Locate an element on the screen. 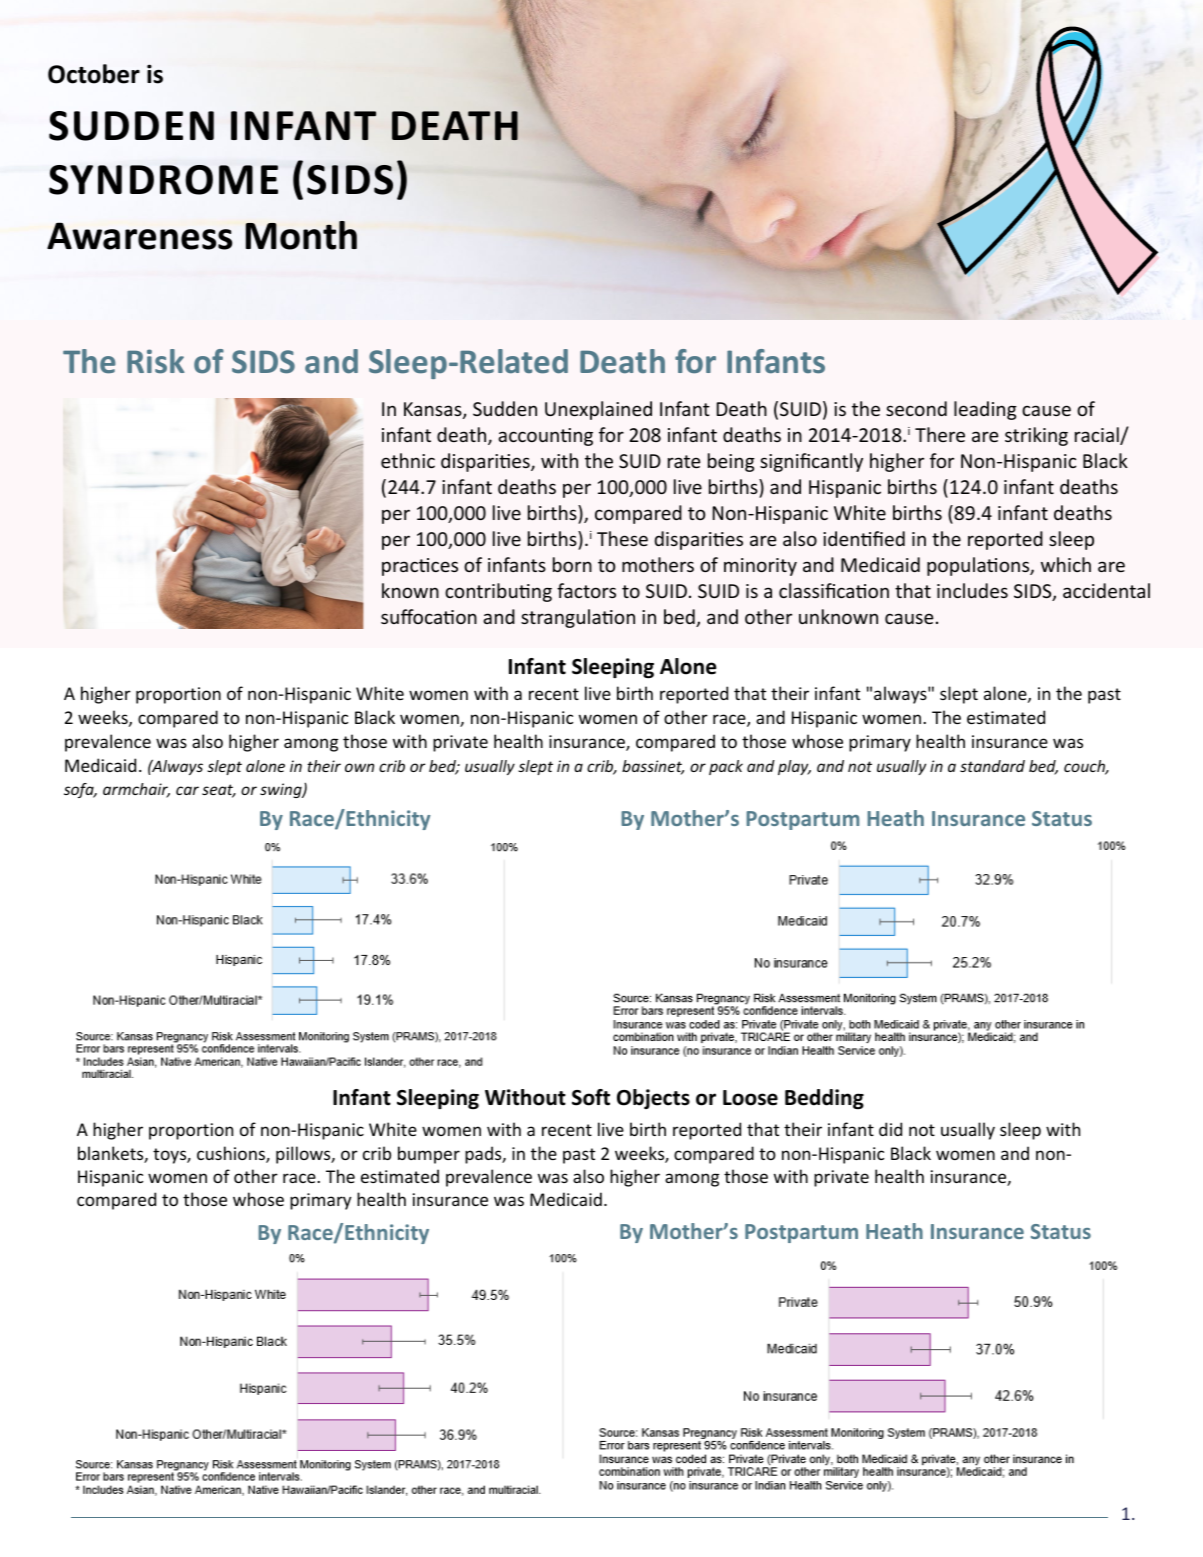 The image size is (1203, 1557). accounting is located at coordinates (545, 437).
